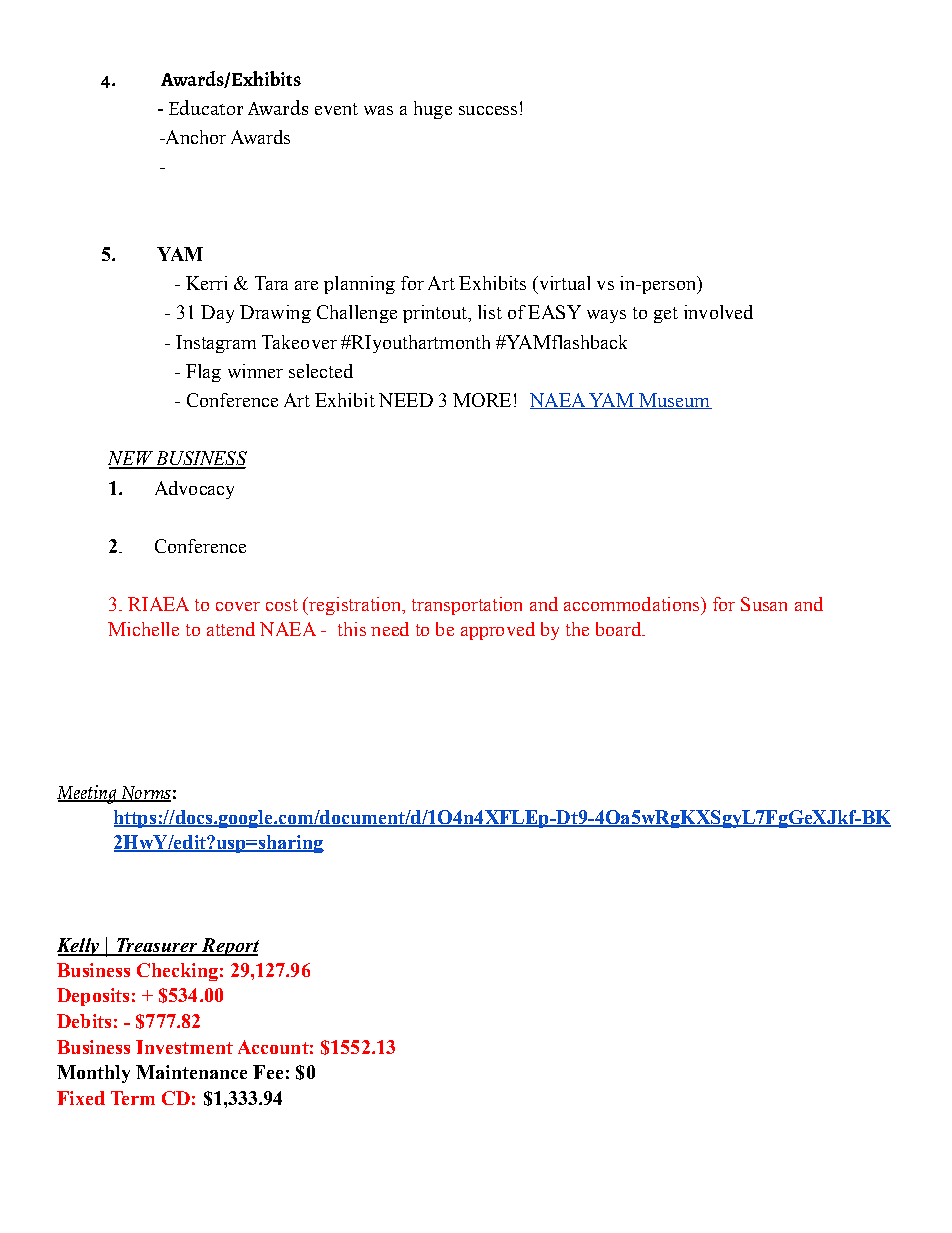  Describe the element at coordinates (143, 629) in the document. I see `Michelle` at that location.
